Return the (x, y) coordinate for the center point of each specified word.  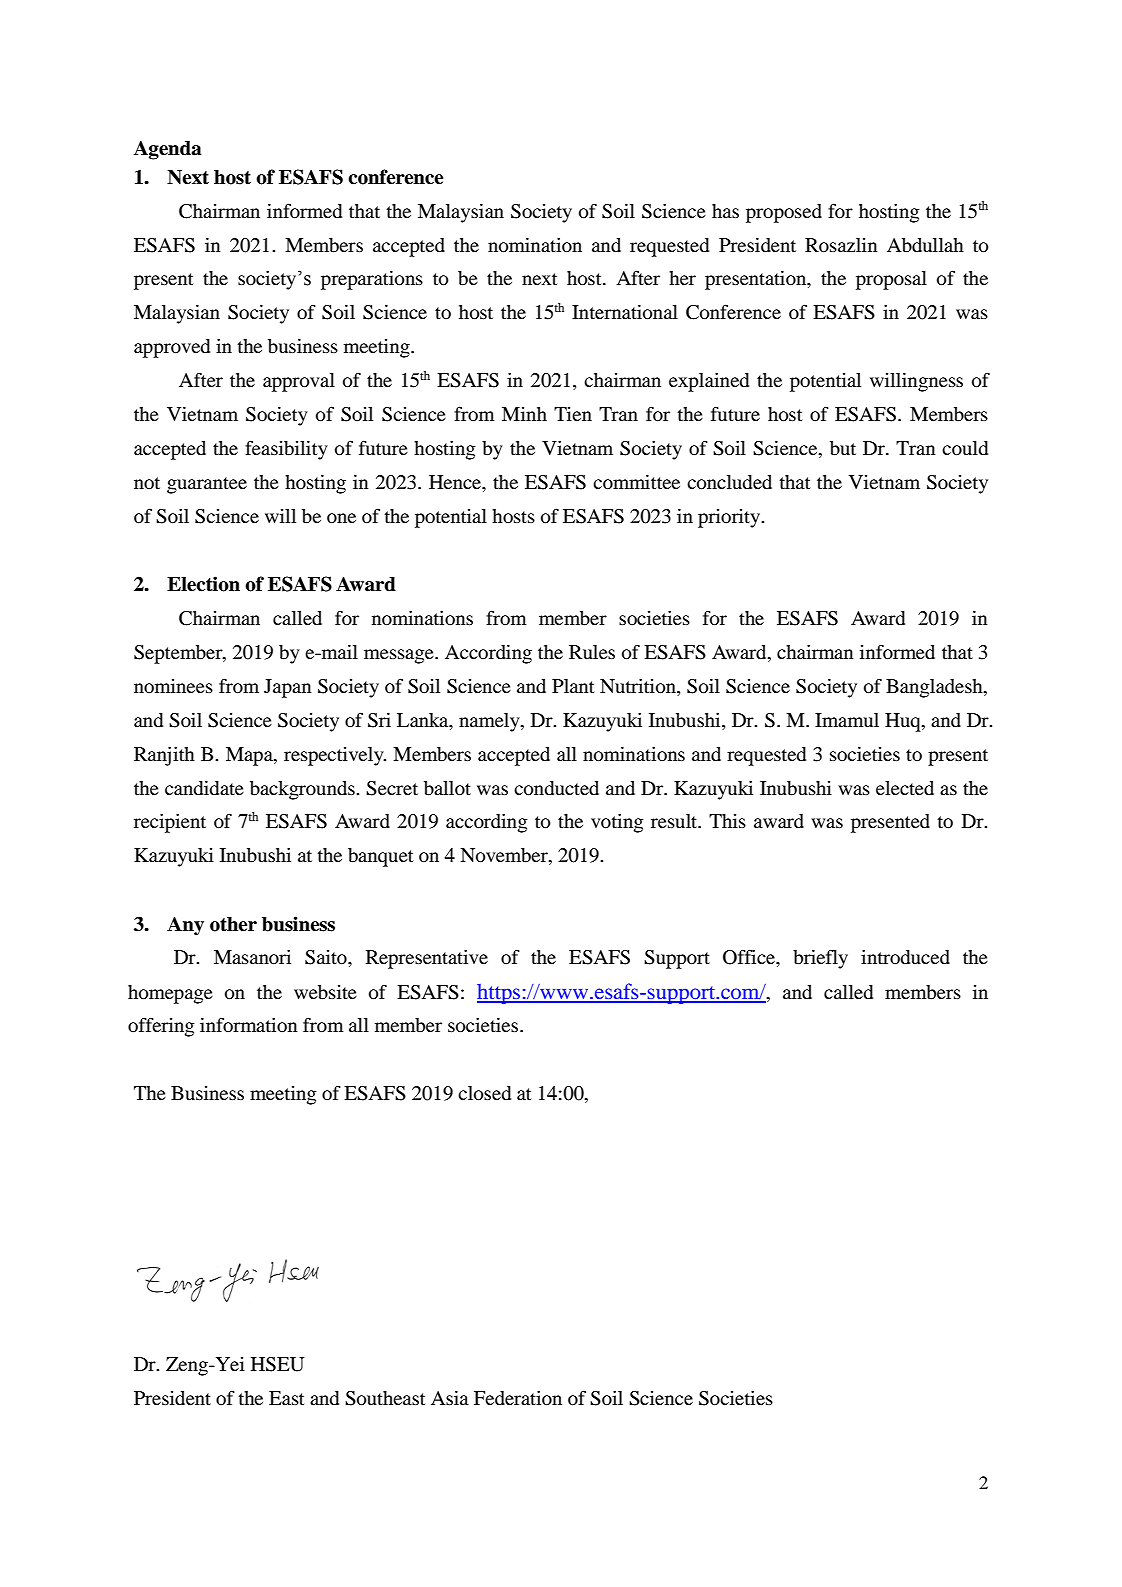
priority (730, 518)
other (233, 924)
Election (203, 584)
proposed (784, 213)
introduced (905, 957)
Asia (450, 1398)
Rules (592, 652)
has (725, 211)
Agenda (168, 150)
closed (484, 1093)
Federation (518, 1398)
